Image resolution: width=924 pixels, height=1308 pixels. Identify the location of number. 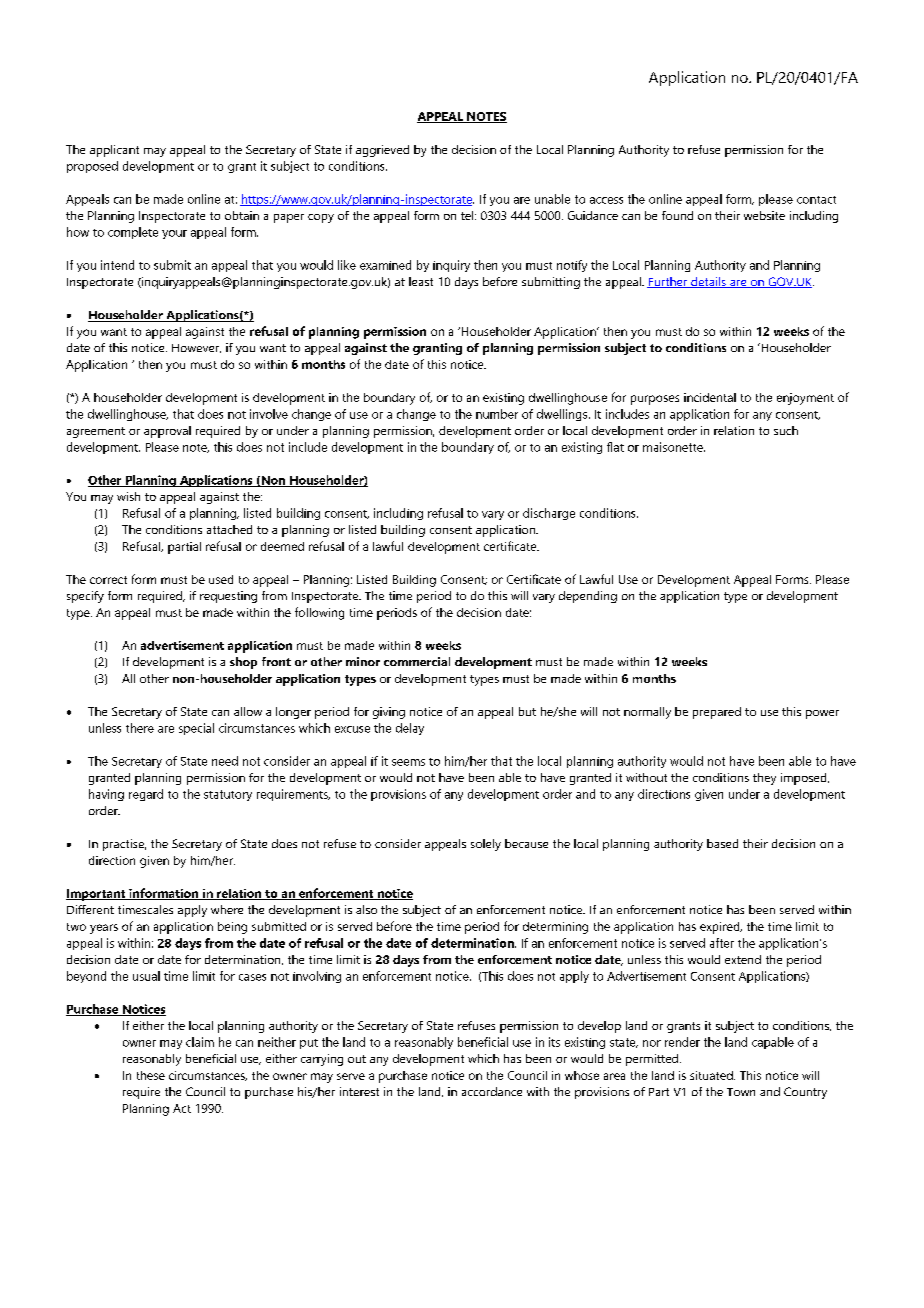
(497, 414).
